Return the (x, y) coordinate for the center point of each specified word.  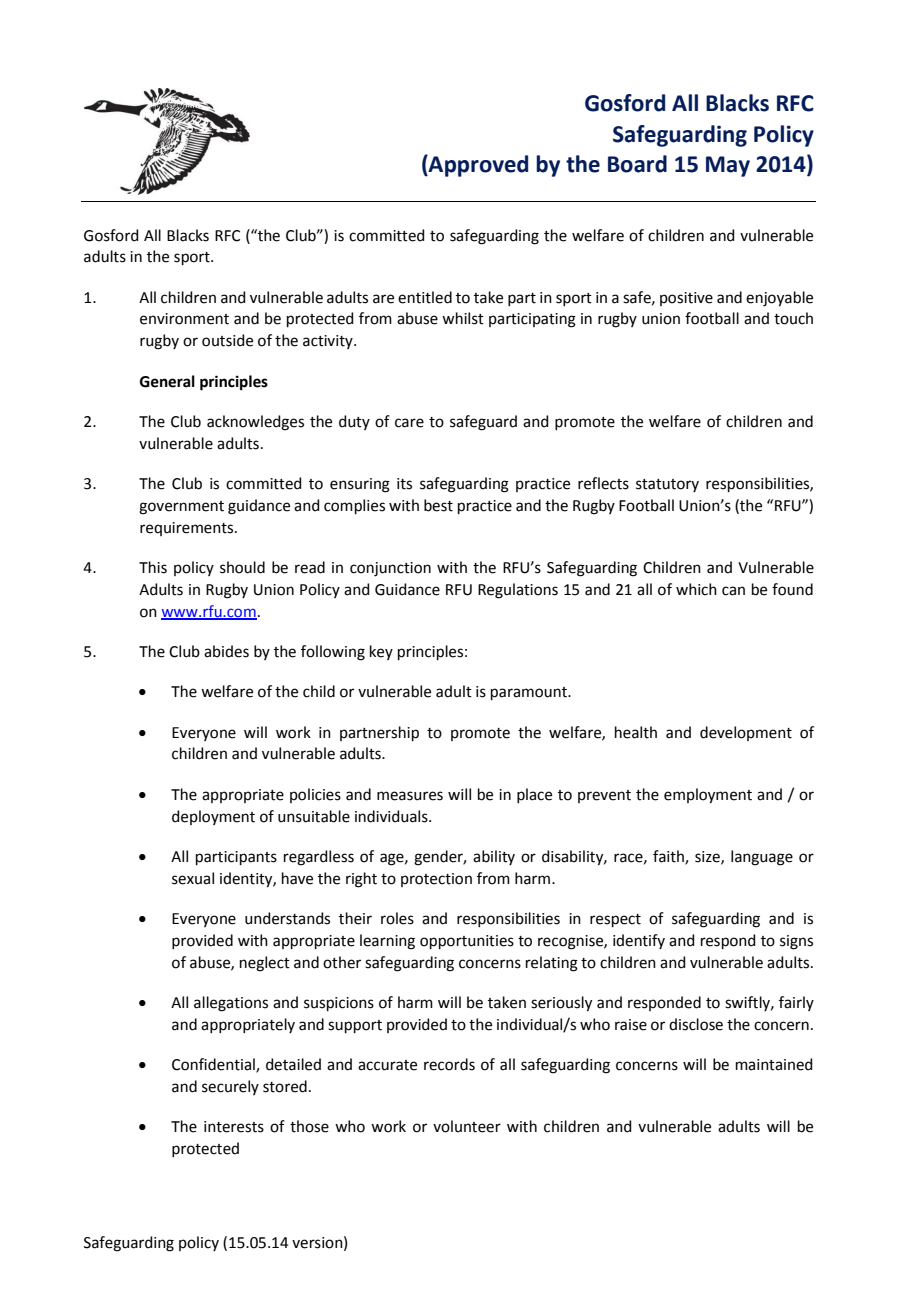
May (728, 166)
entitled (425, 297)
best (438, 505)
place (534, 795)
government (181, 508)
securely (230, 1087)
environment (184, 319)
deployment (213, 817)
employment (708, 796)
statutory (667, 485)
